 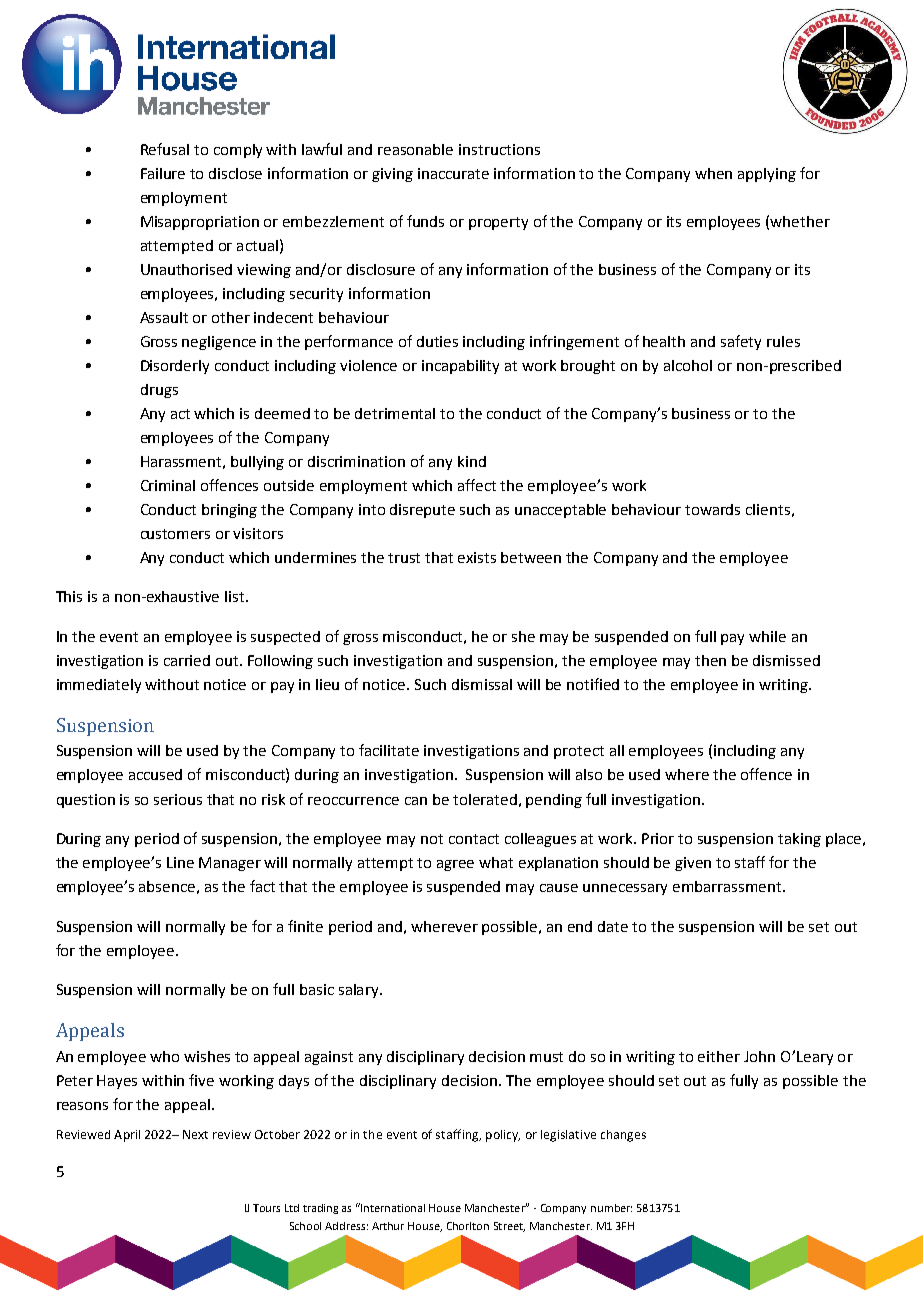 What do you see at coordinates (187, 660) in the page?
I see `carried` at bounding box center [187, 660].
